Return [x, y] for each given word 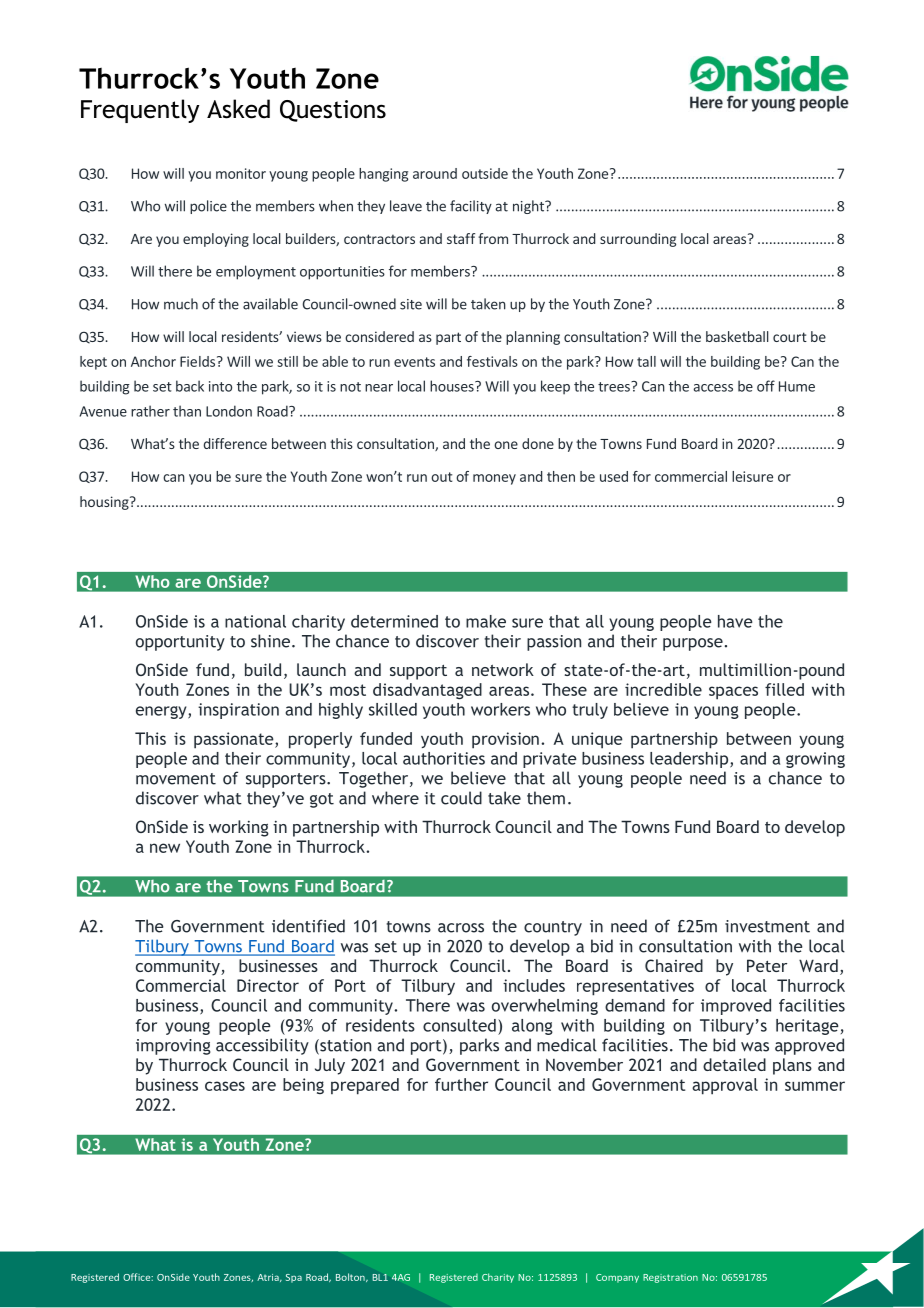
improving [173, 1047]
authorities [444, 758]
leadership [690, 760]
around [435, 173]
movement [176, 779]
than [187, 411]
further [461, 1084]
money [494, 479]
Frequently [140, 111]
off [766, 386]
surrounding [638, 240]
